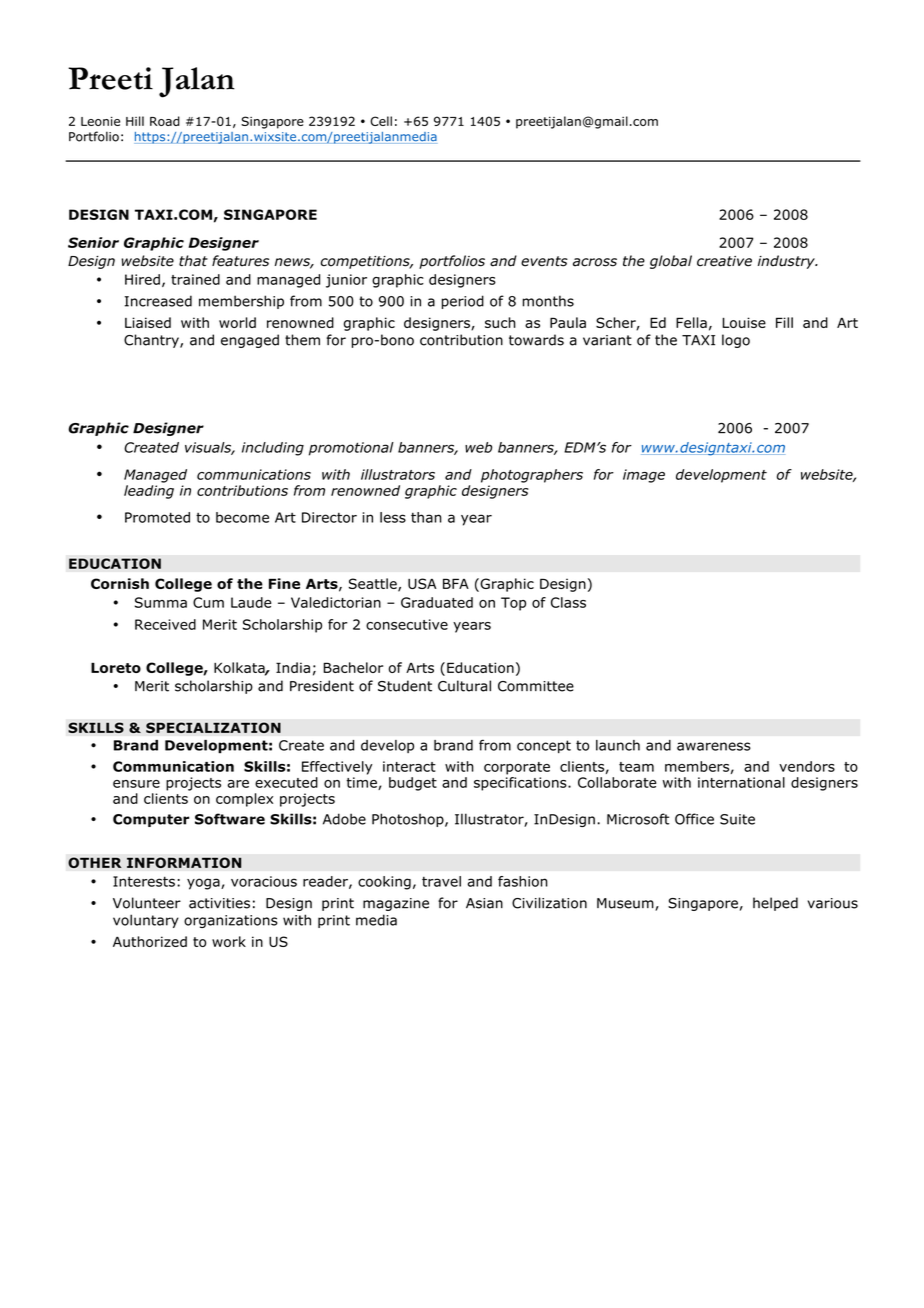 The image size is (924, 1308). I want to click on Cell, so click(381, 121).
